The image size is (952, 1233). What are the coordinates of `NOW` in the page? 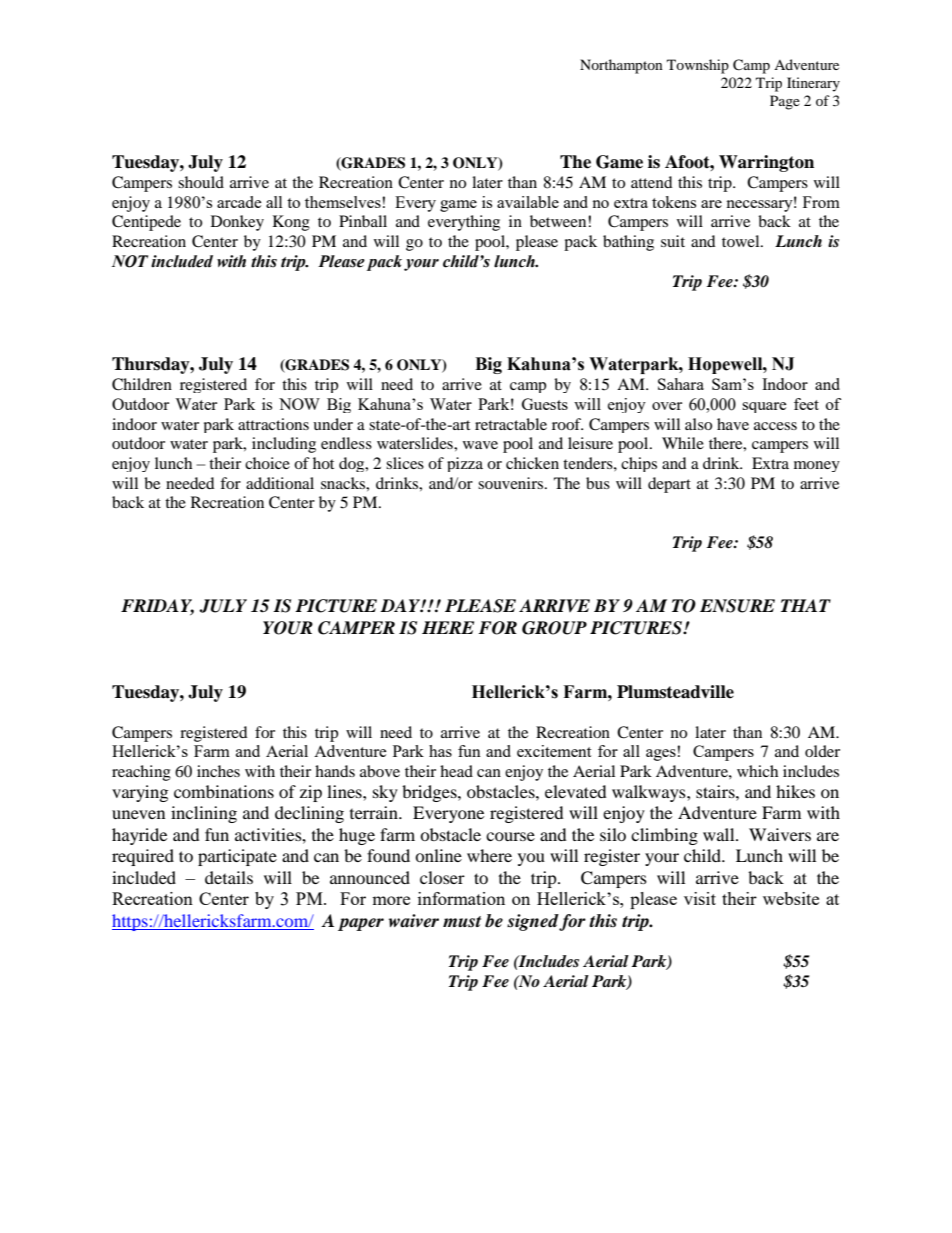 It's located at (299, 404).
